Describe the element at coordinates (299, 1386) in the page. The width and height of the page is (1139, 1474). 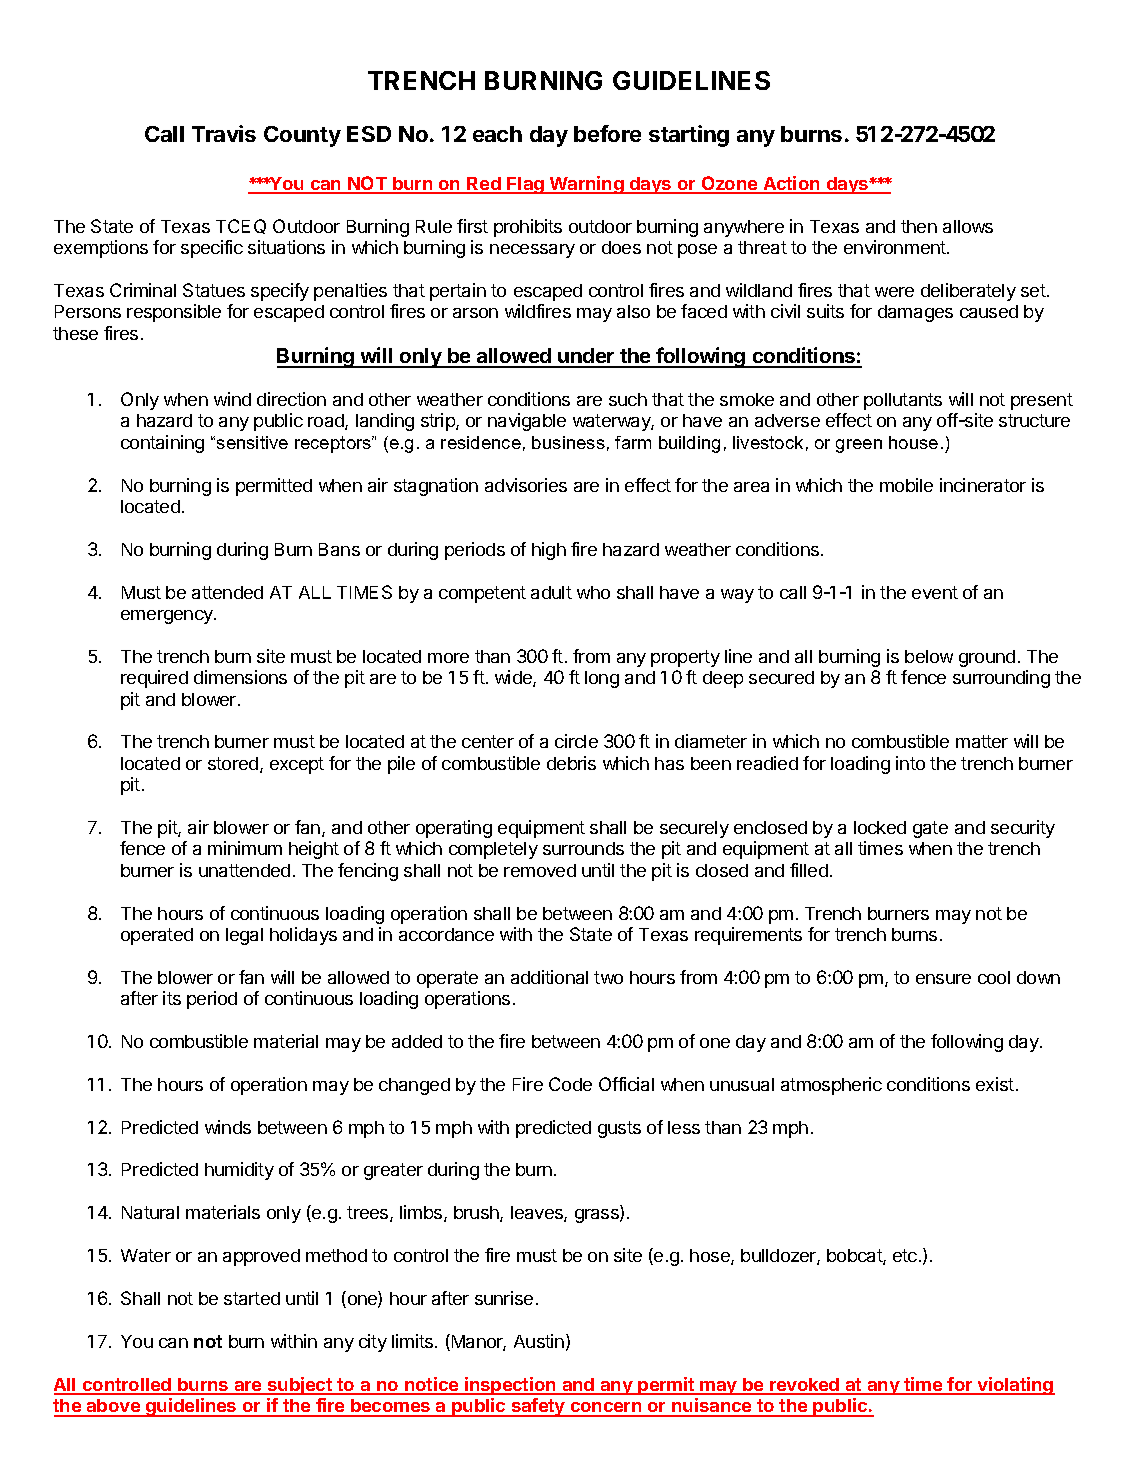
I see `subject` at that location.
